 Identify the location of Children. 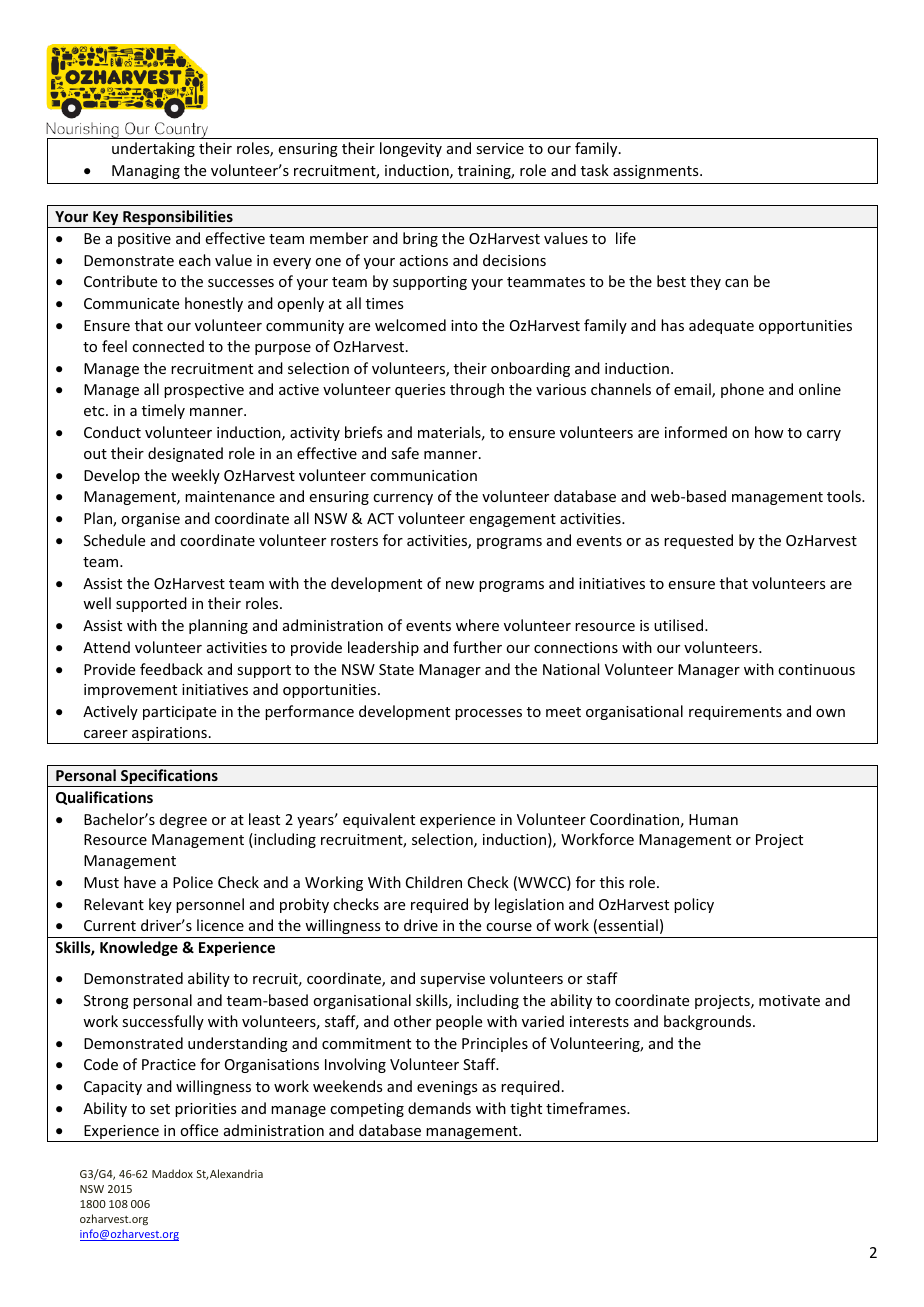
(434, 882).
